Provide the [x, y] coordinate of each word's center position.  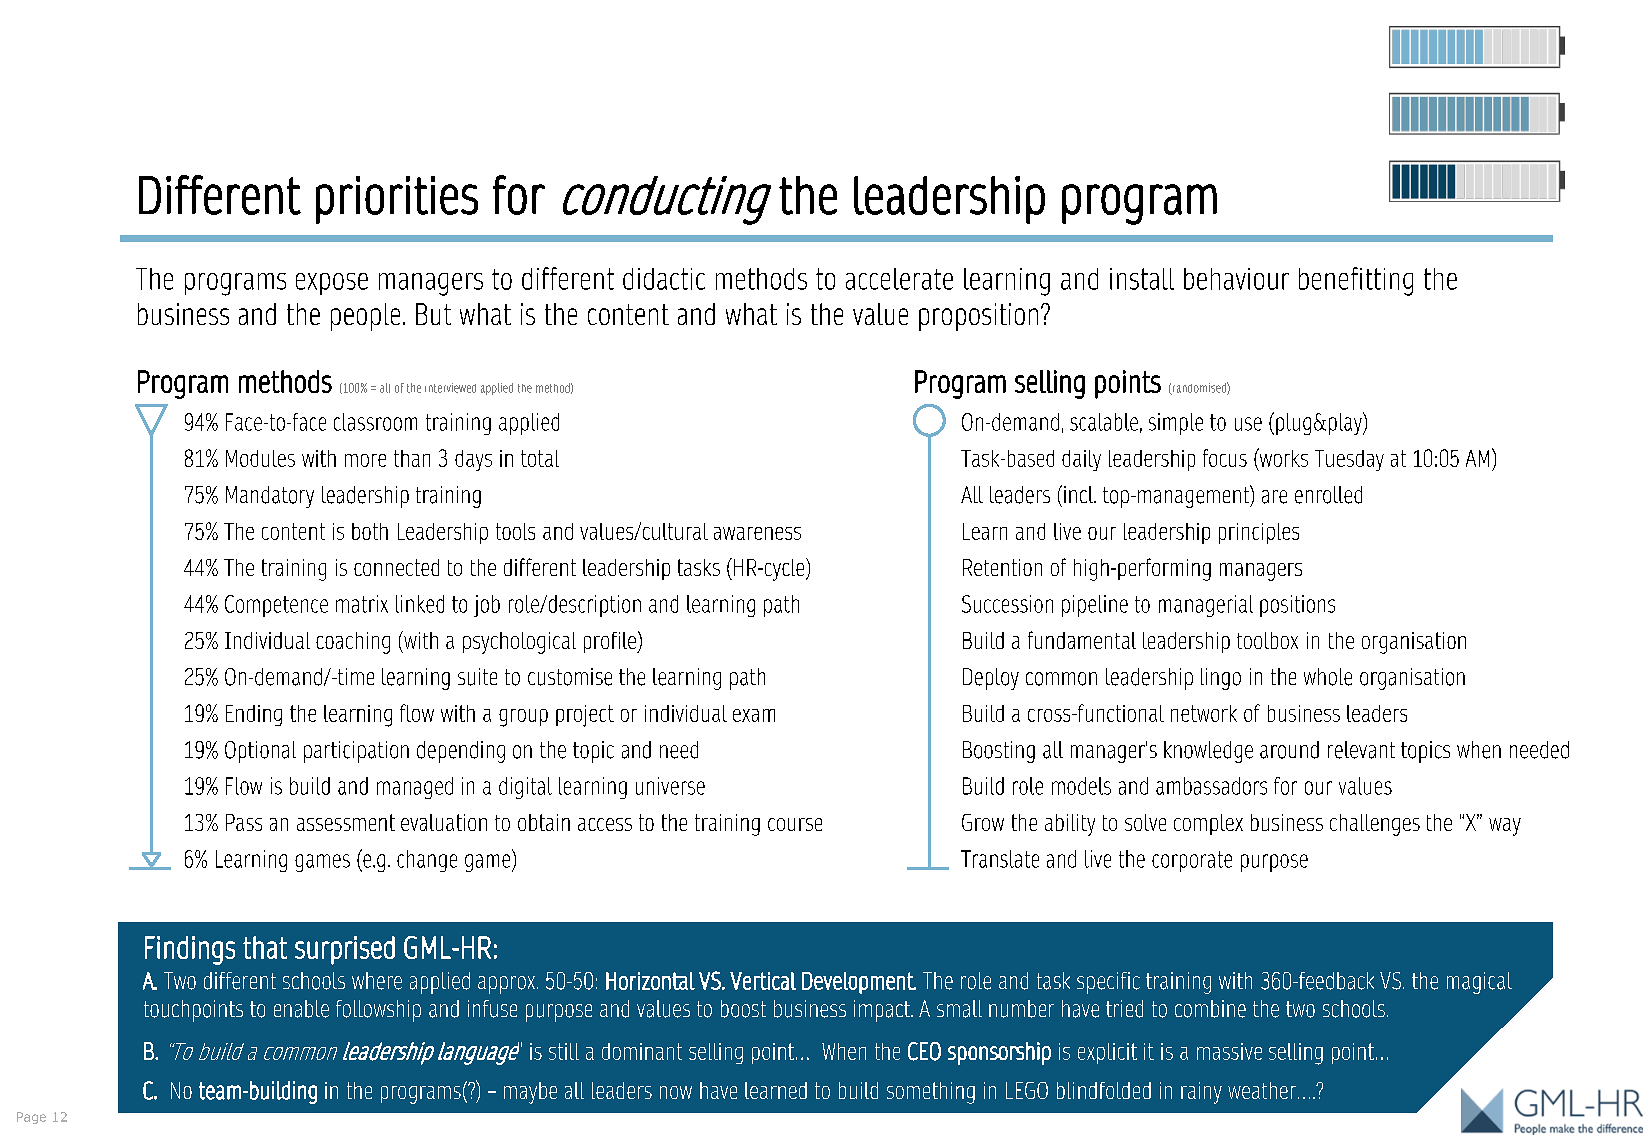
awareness [757, 533]
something [931, 1093]
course [795, 824]
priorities [397, 200]
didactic [664, 279]
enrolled [1328, 495]
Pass [244, 822]
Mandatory [270, 497]
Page [31, 1118]
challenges [1375, 825]
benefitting [1356, 281]
